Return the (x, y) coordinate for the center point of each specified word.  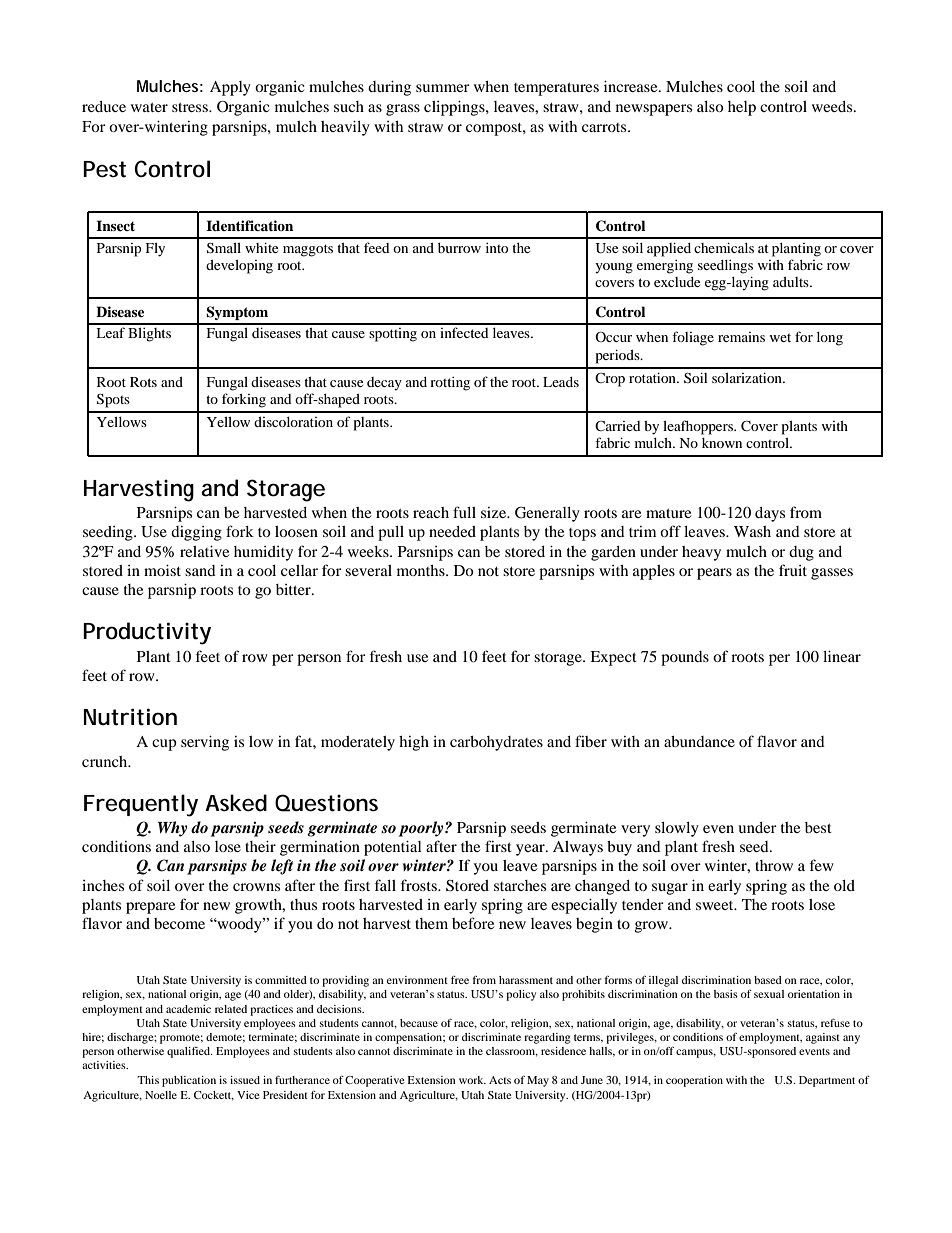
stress (191, 107)
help (742, 108)
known (722, 443)
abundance (699, 741)
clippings (455, 108)
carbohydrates (496, 743)
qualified (190, 1052)
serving (205, 743)
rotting (450, 384)
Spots (113, 401)
